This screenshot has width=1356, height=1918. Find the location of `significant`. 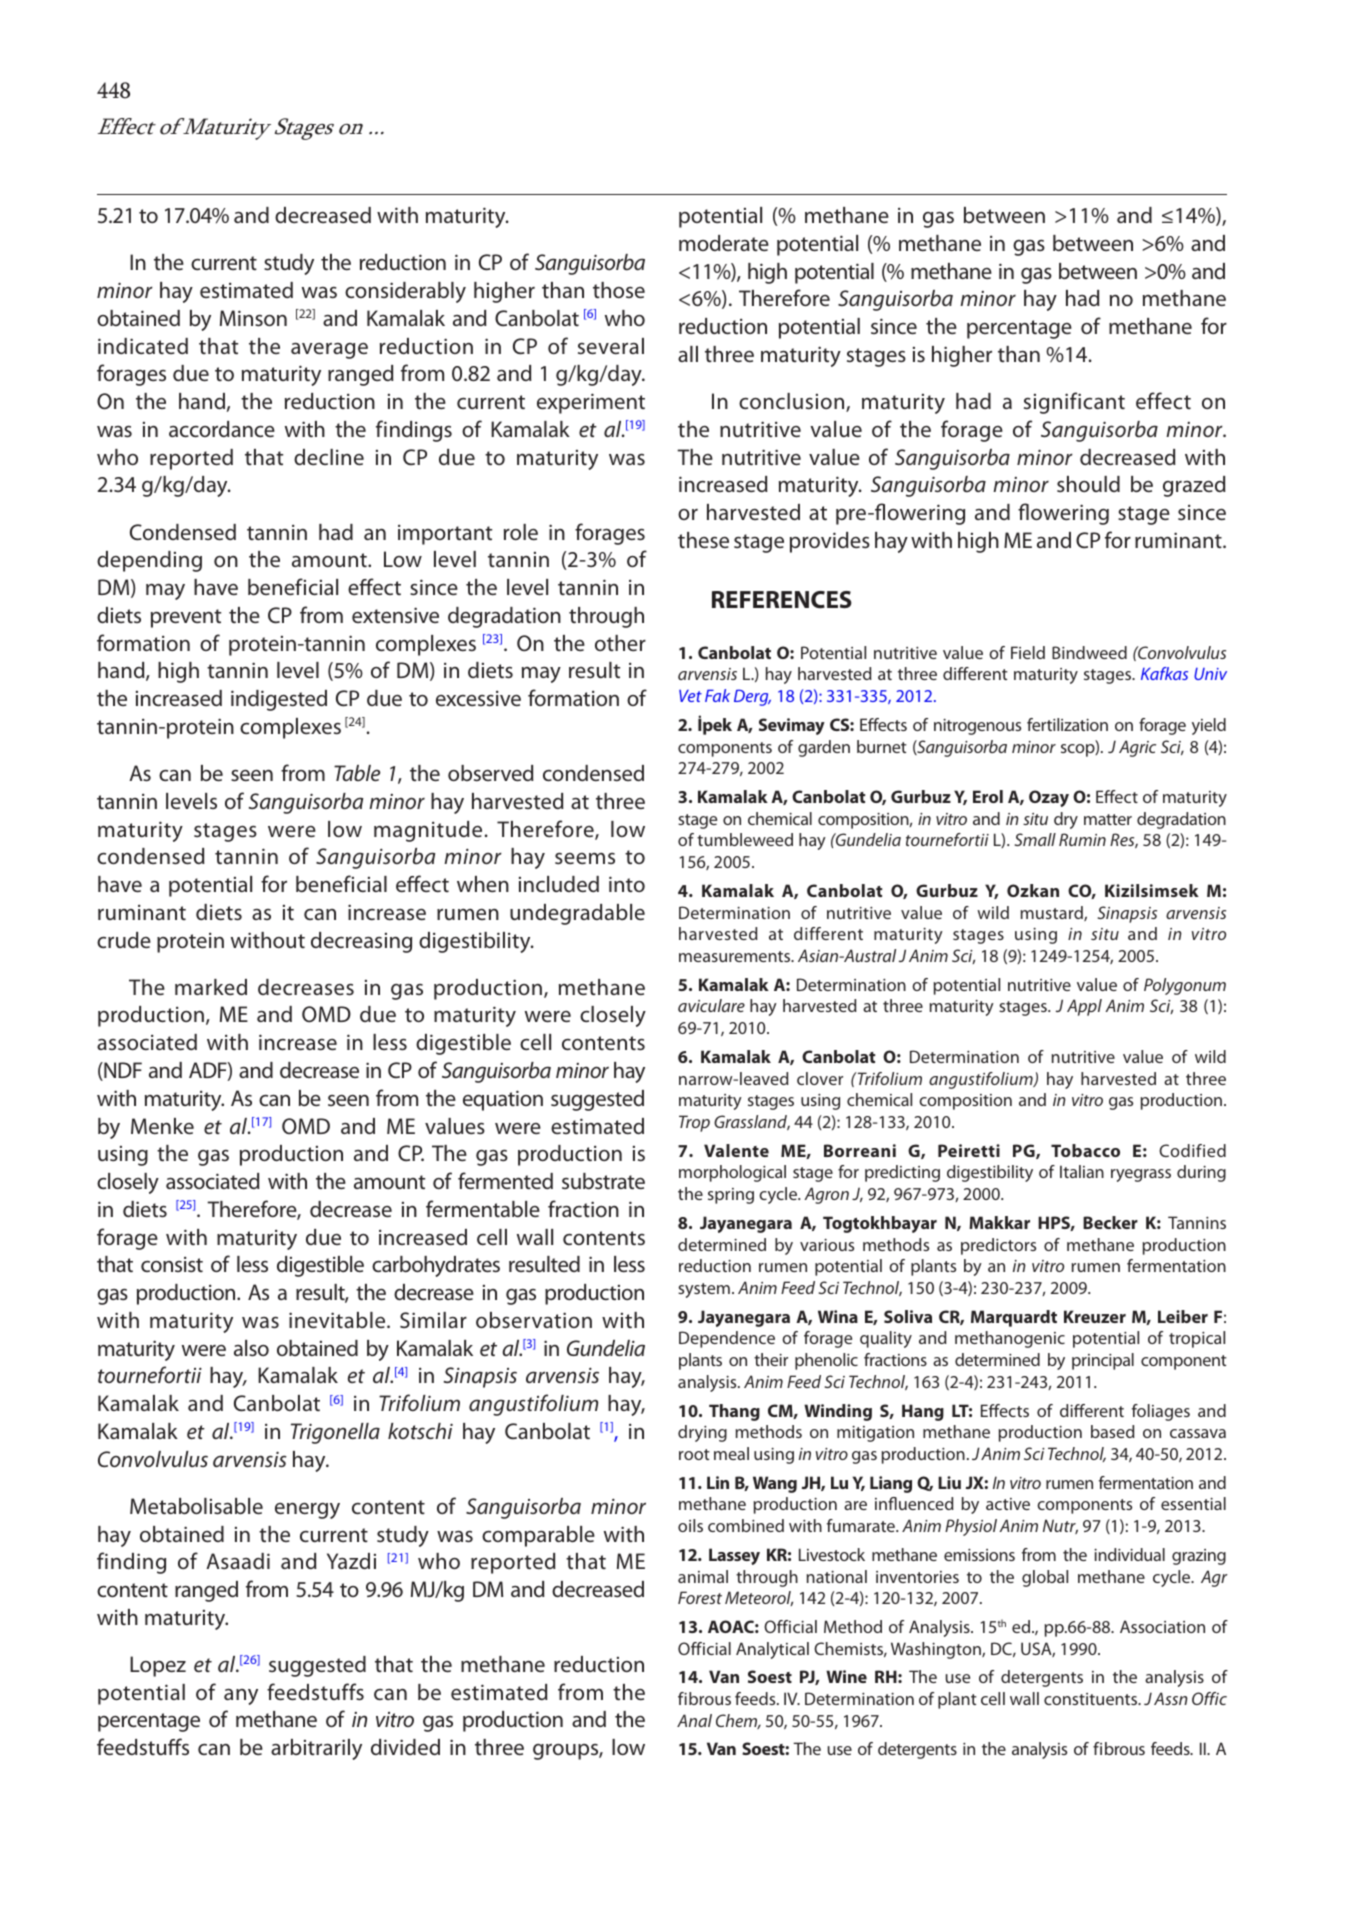

significant is located at coordinates (1074, 403).
